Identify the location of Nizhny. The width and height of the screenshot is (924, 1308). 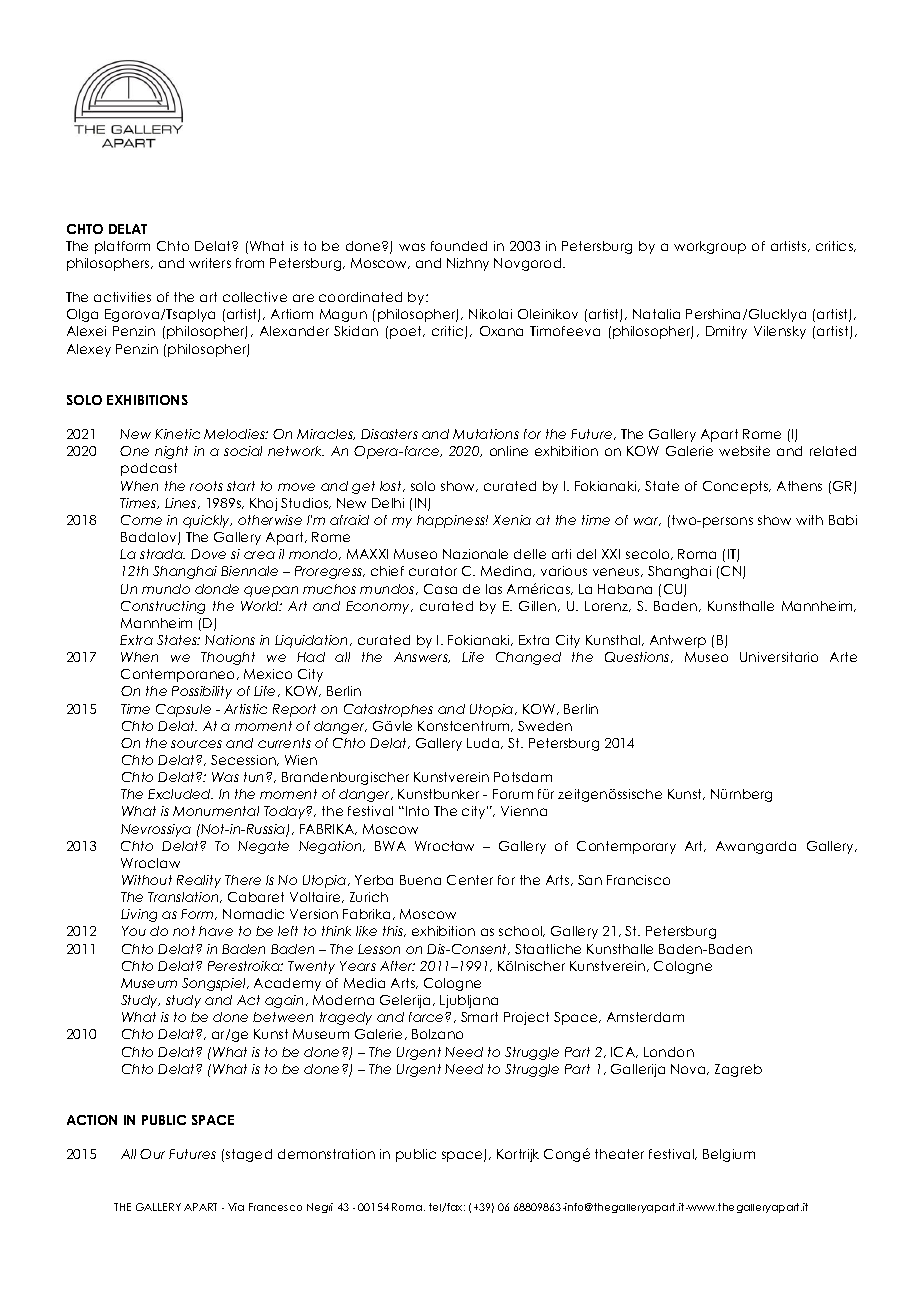
(468, 264).
